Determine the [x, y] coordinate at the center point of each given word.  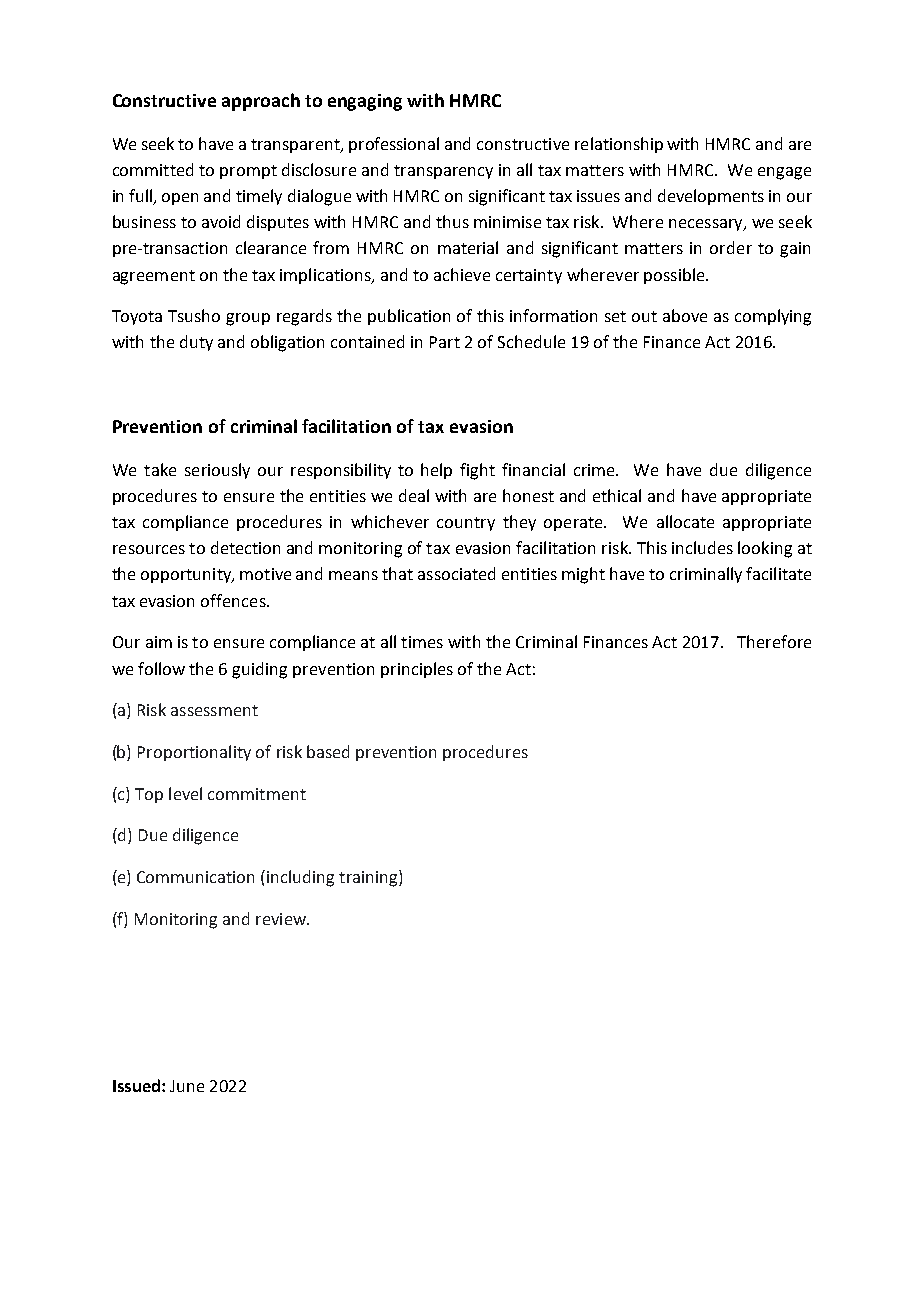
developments [711, 197]
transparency [443, 172]
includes [702, 547]
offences [234, 600]
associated [456, 573]
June [187, 1086]
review [282, 919]
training [369, 878]
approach [261, 102]
